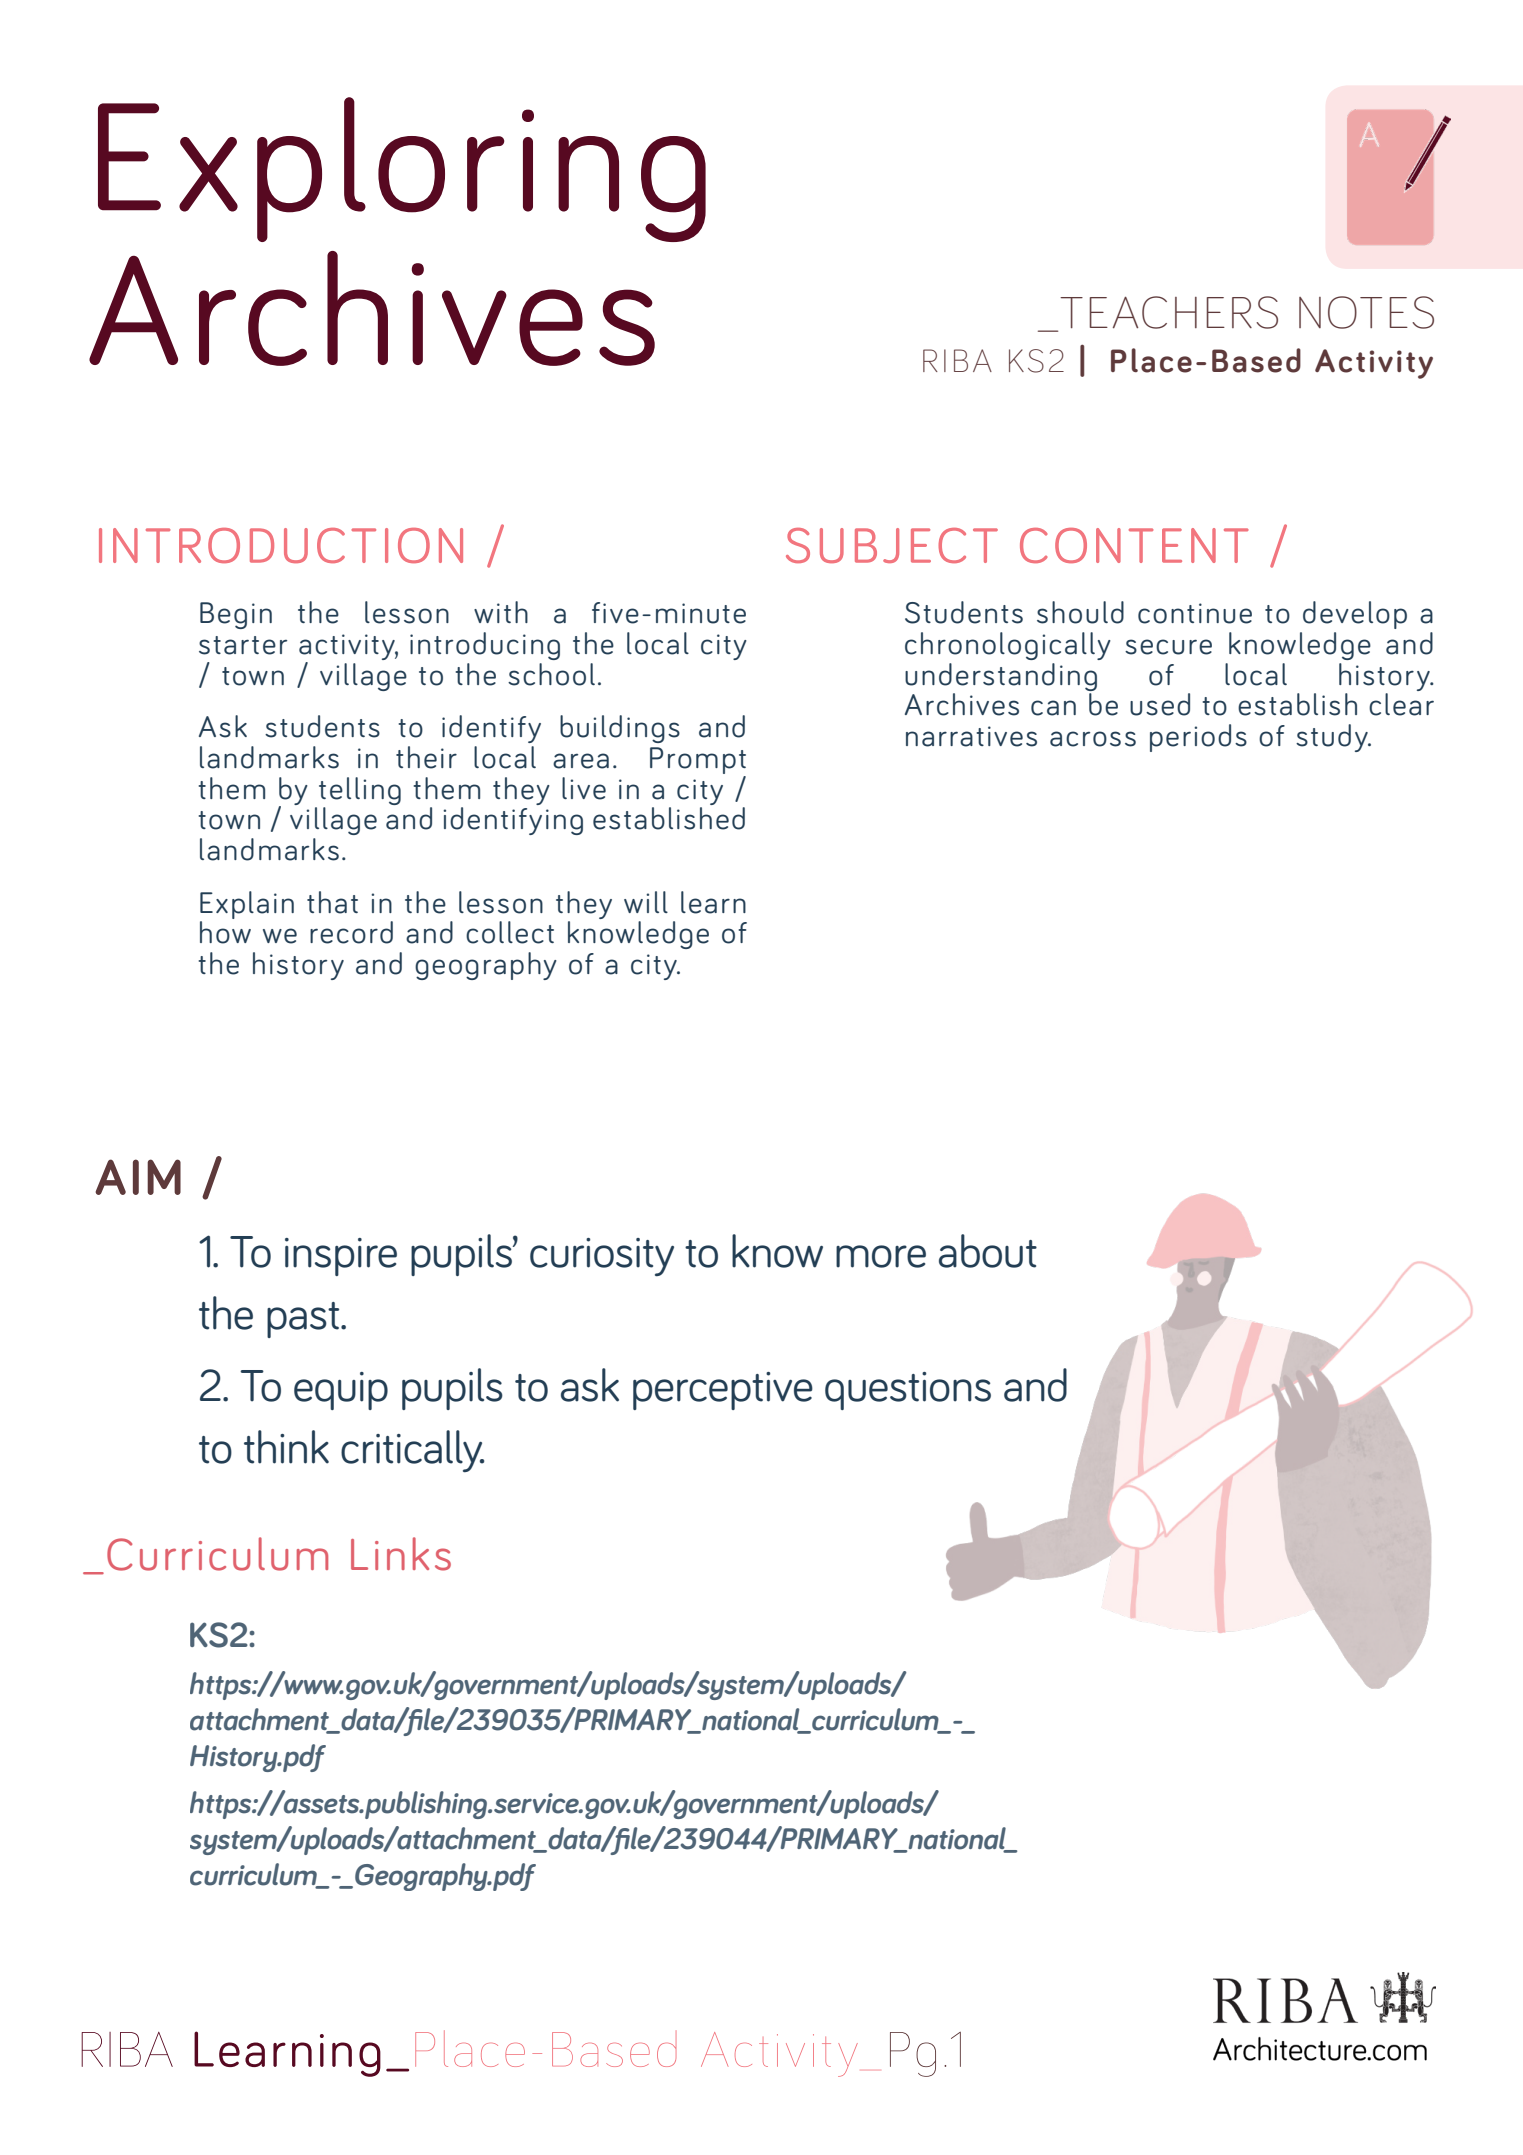  I want to click on Exploring, so click(402, 169).
